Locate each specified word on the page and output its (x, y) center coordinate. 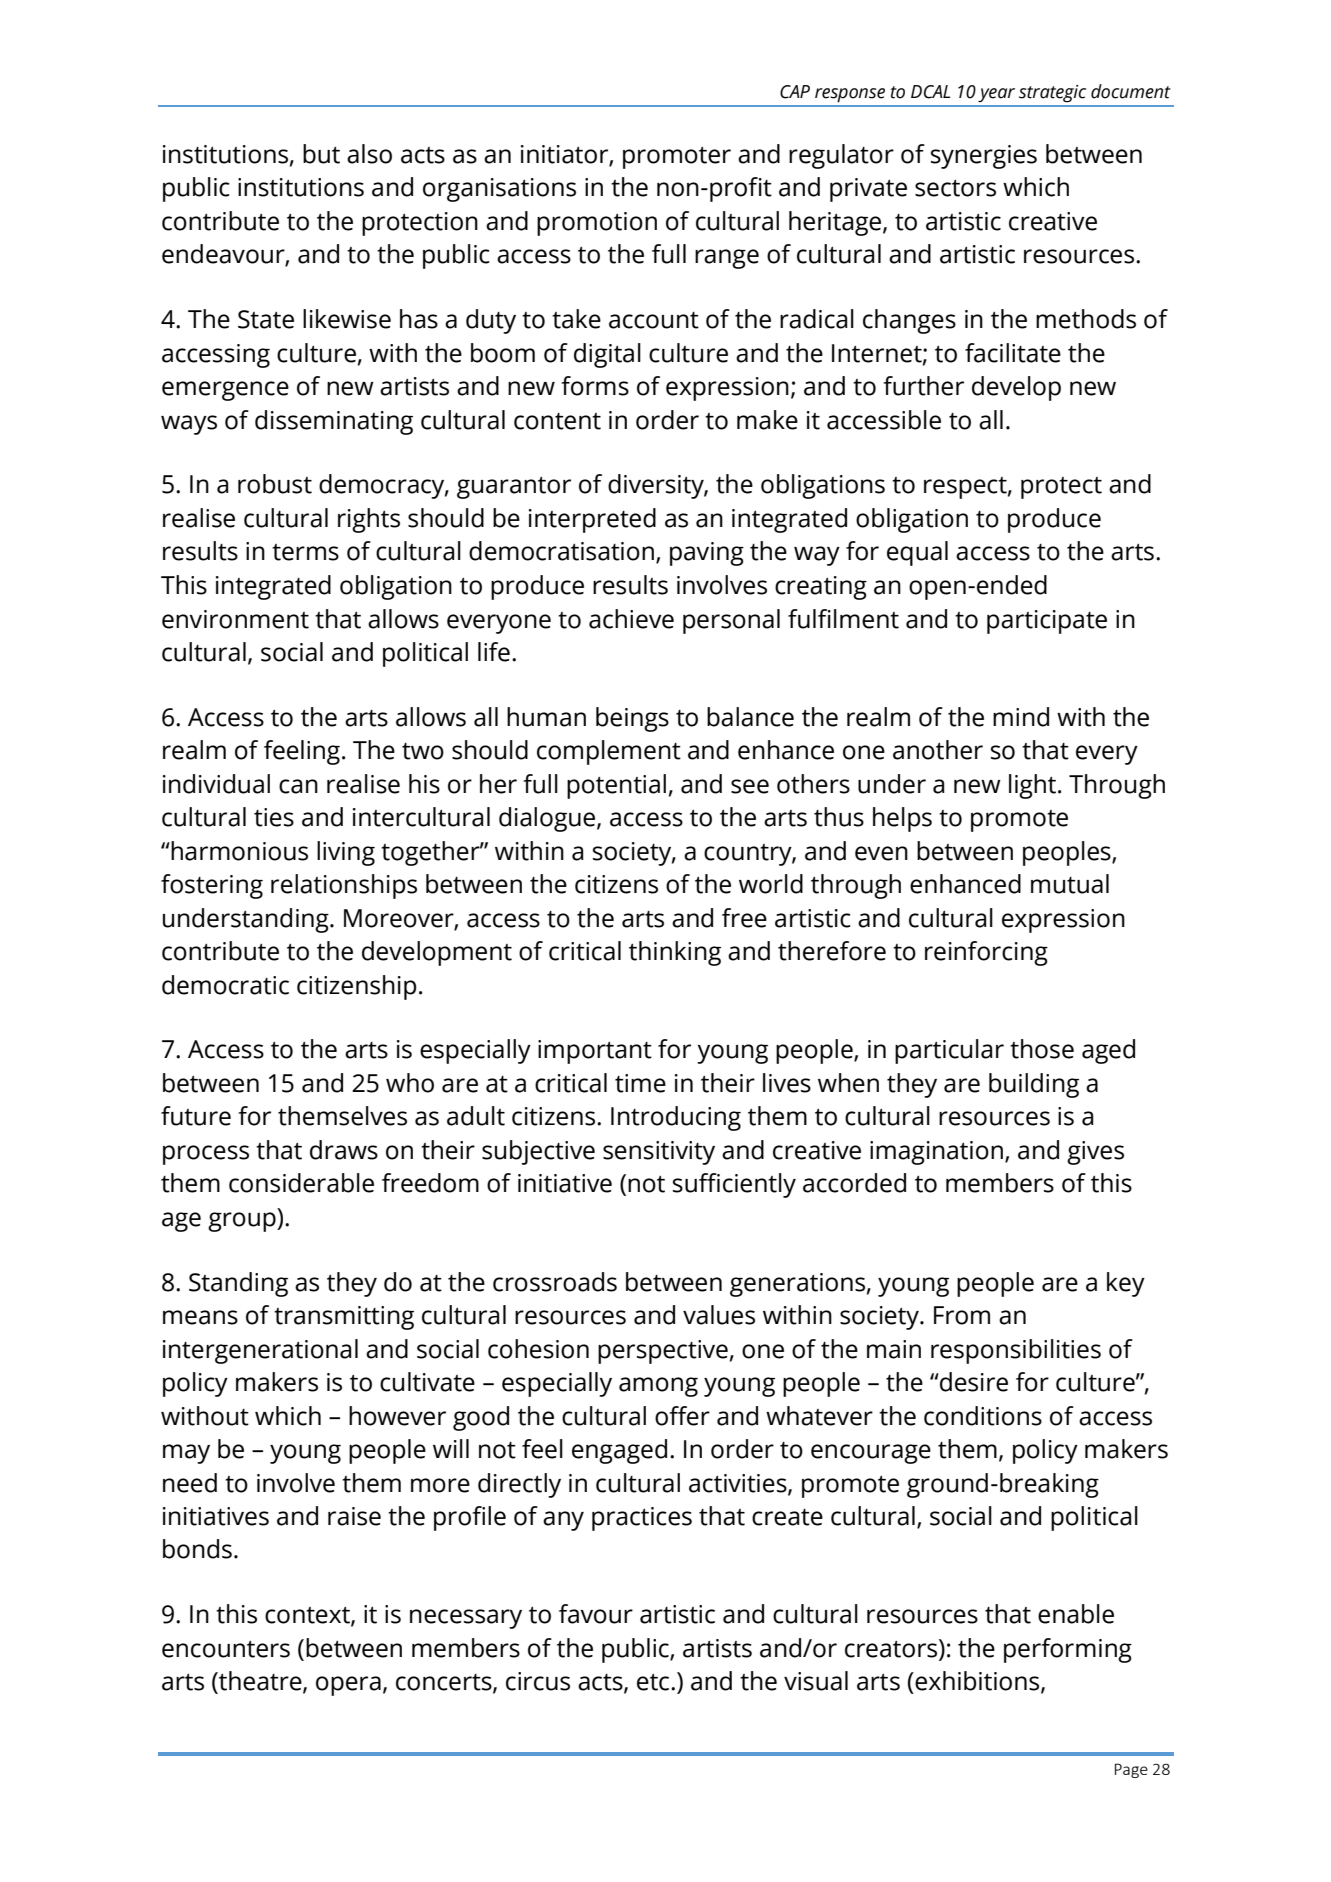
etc (654, 1682)
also (369, 154)
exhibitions (977, 1682)
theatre (260, 1682)
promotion (597, 224)
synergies (984, 157)
